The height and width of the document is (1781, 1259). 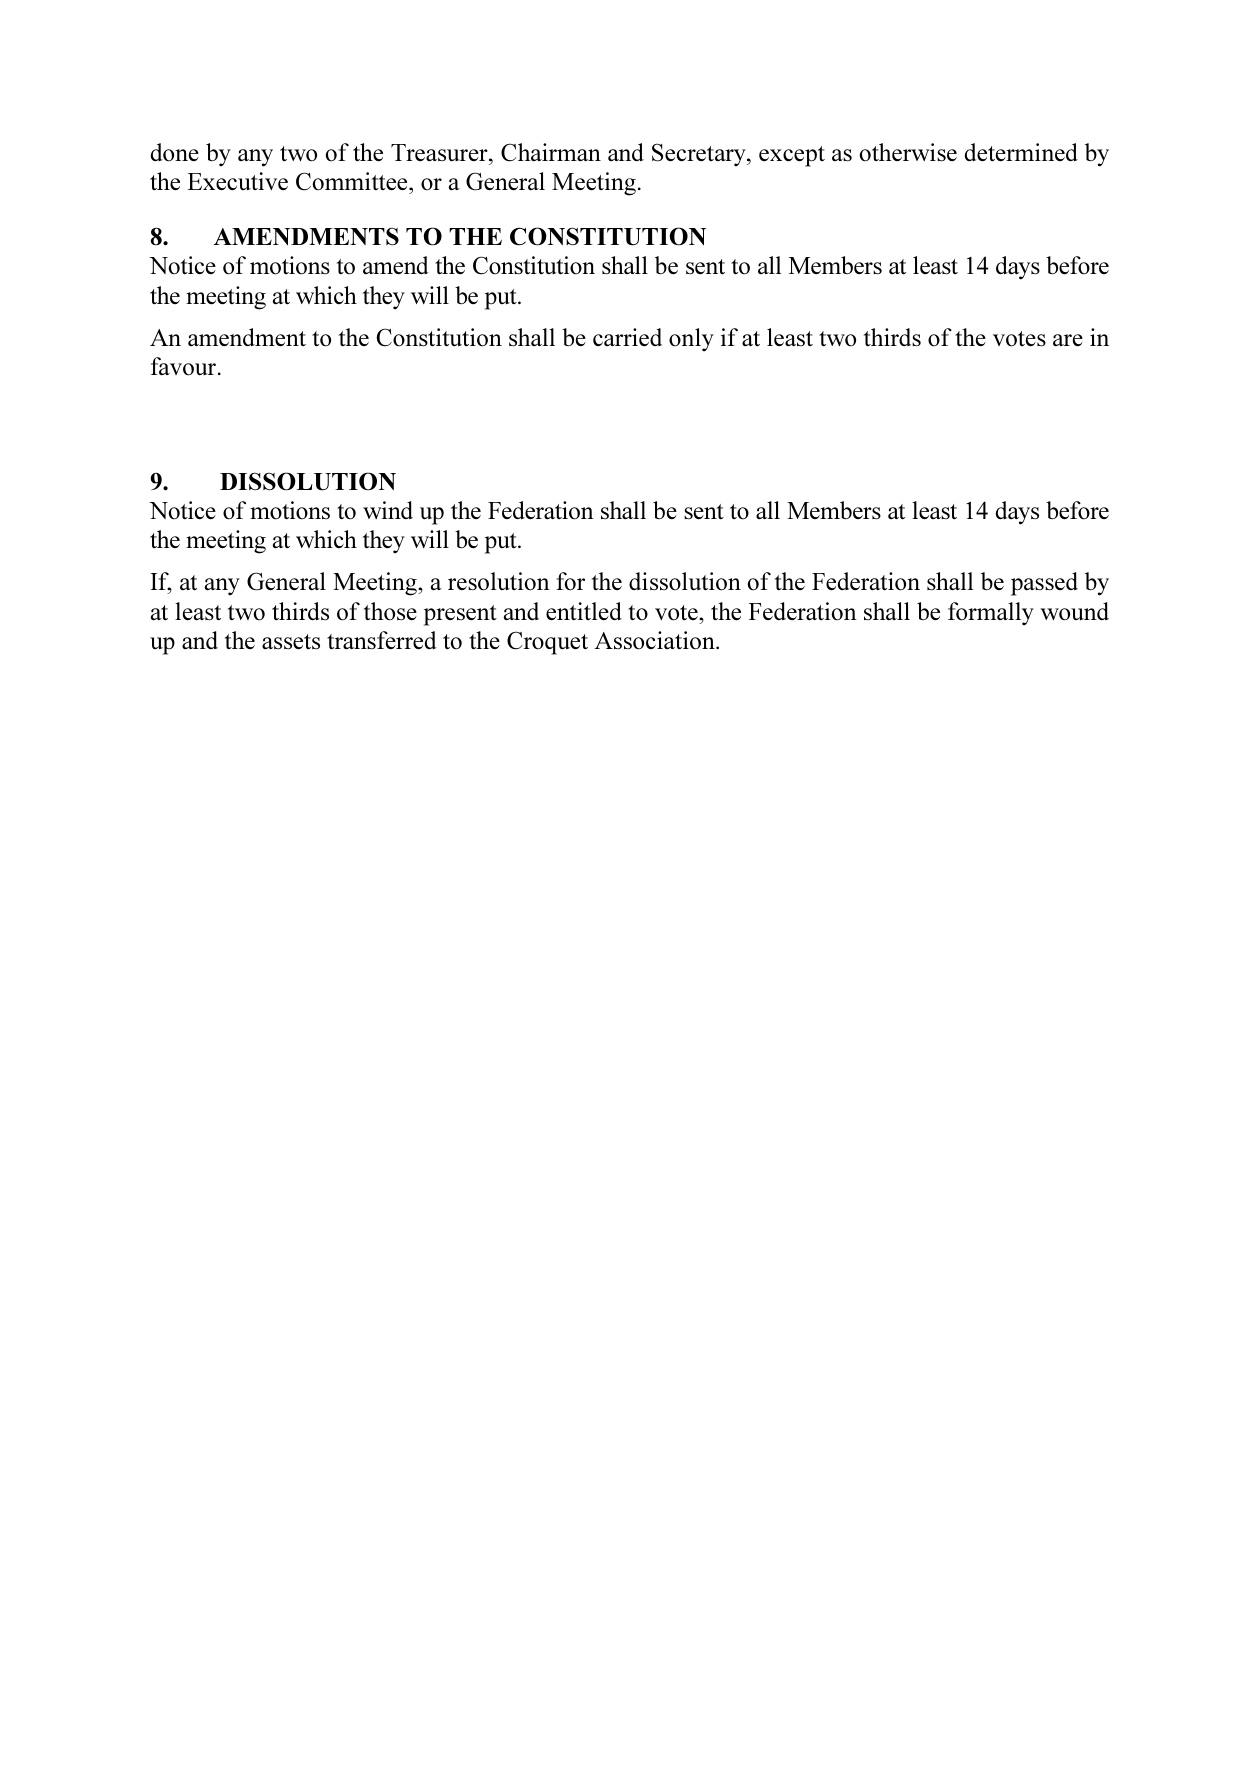 I want to click on Executive, so click(x=238, y=181).
